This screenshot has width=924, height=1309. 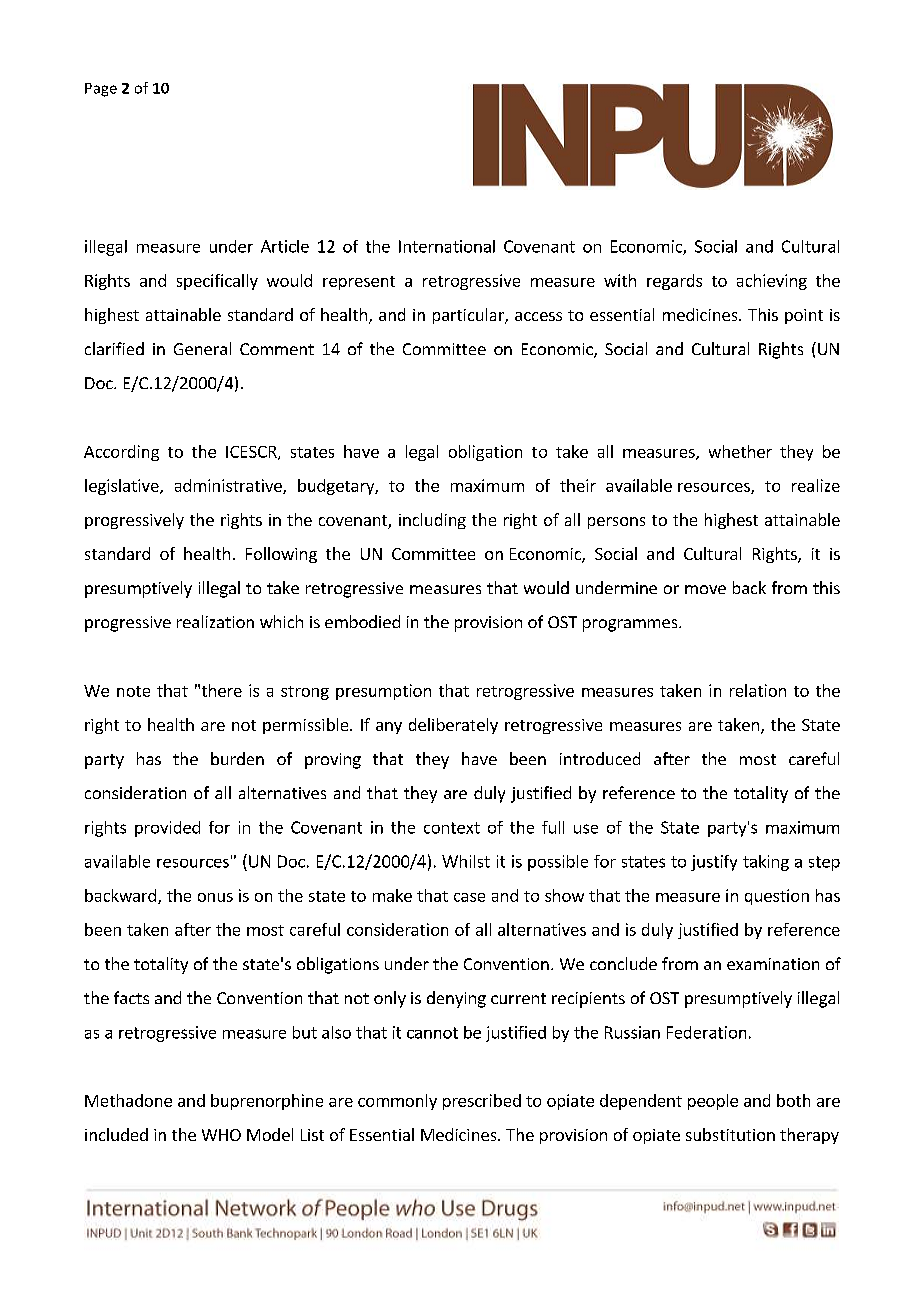 I want to click on relation, so click(x=758, y=690).
